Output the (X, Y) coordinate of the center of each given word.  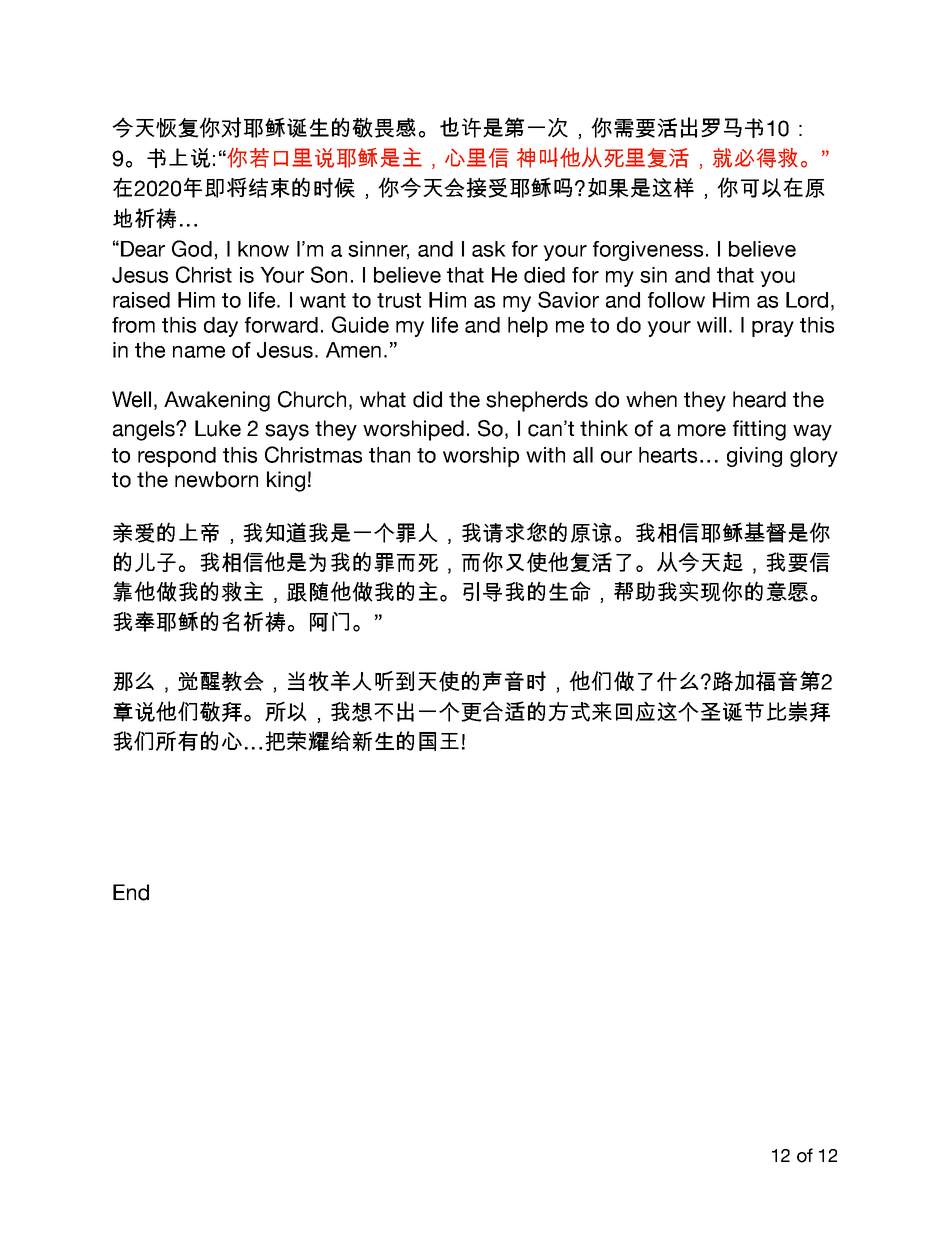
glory (814, 457)
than (389, 455)
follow (676, 300)
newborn (216, 479)
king (286, 481)
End (131, 892)
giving (754, 457)
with (545, 455)
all (583, 455)
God (192, 248)
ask (489, 249)
